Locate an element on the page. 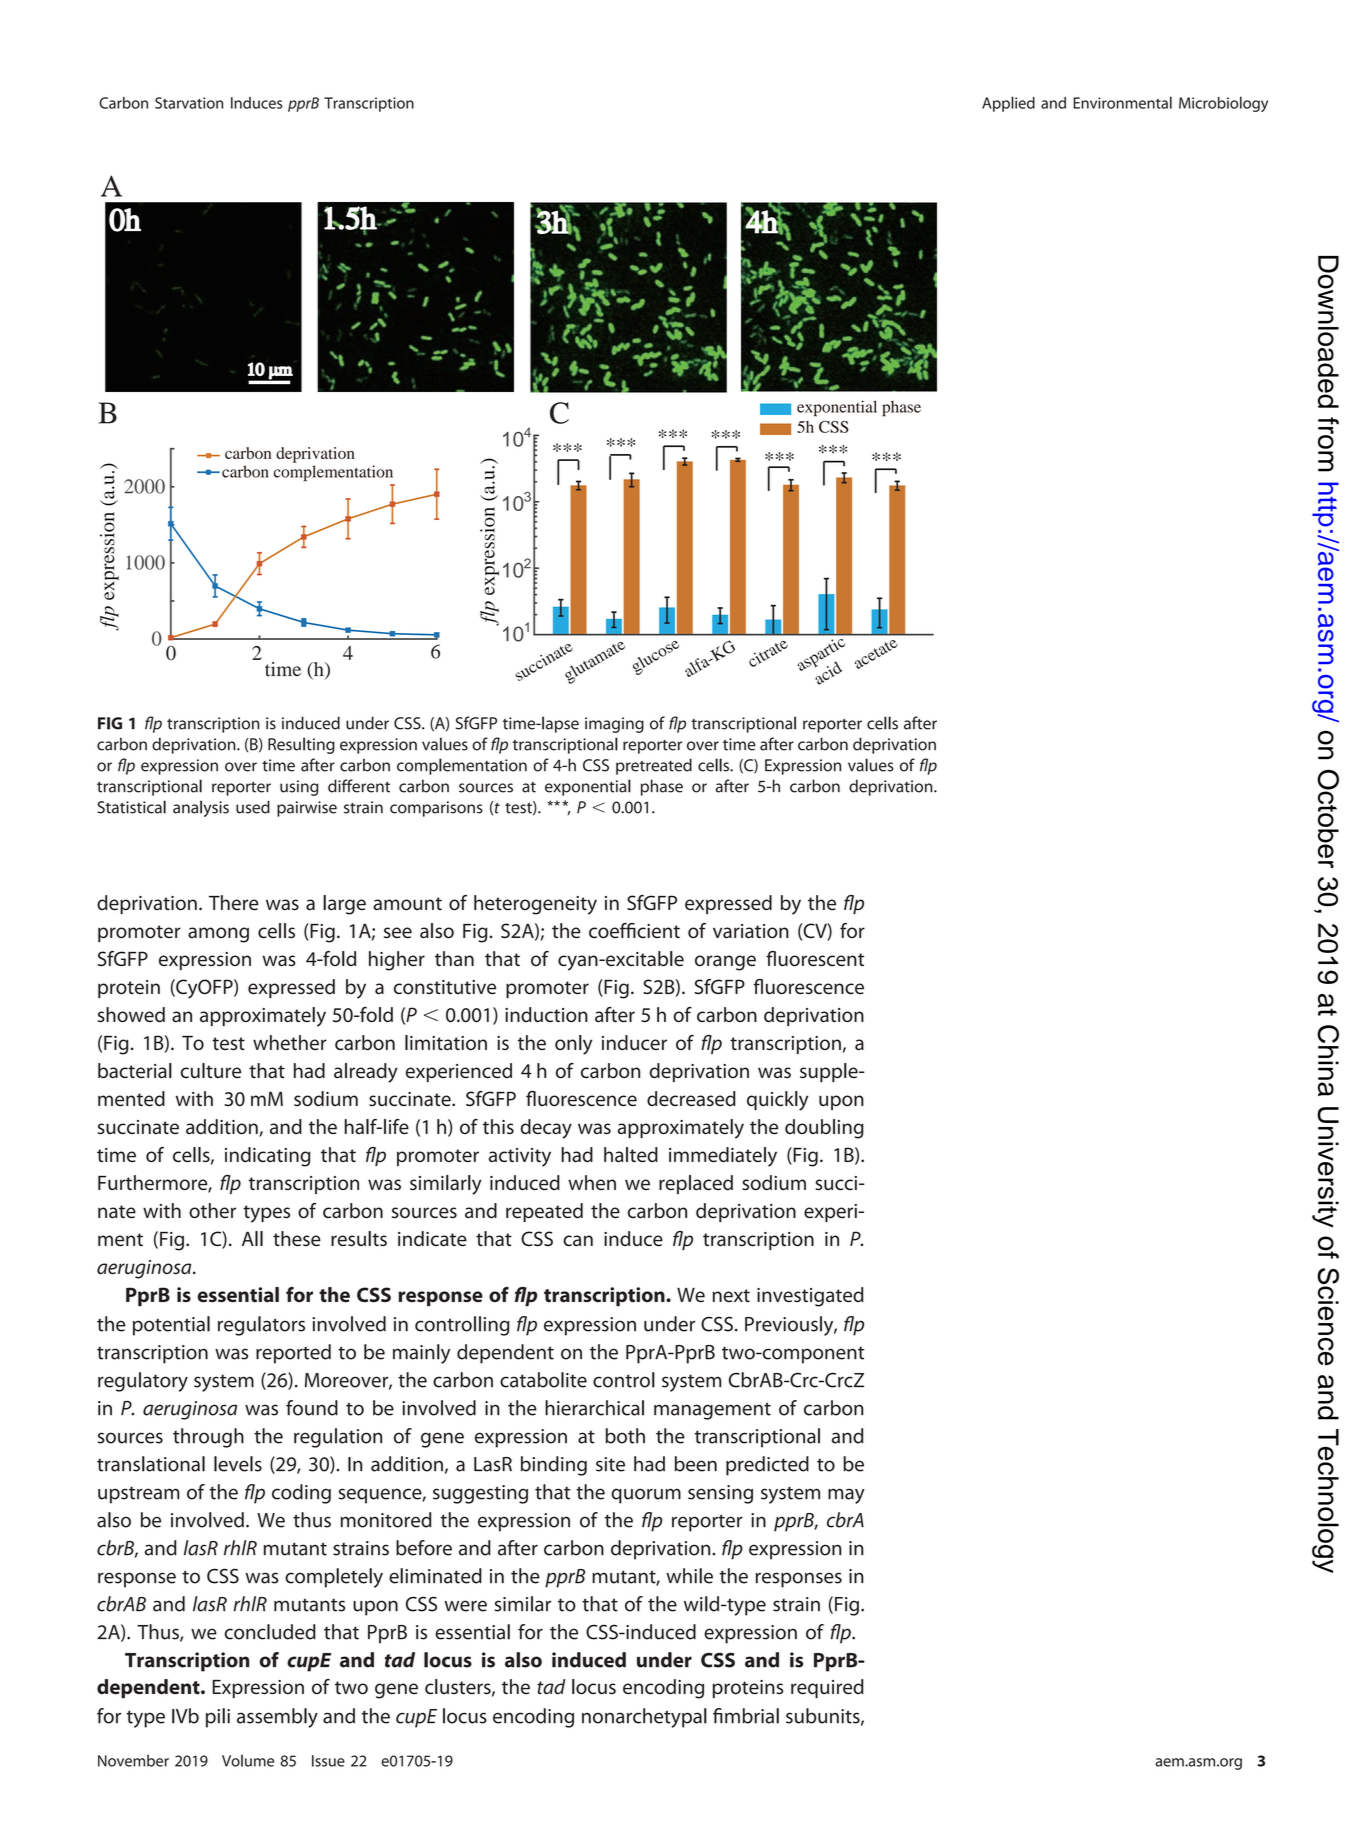 This image has height=1827, width=1365. doubling is located at coordinates (824, 1129).
